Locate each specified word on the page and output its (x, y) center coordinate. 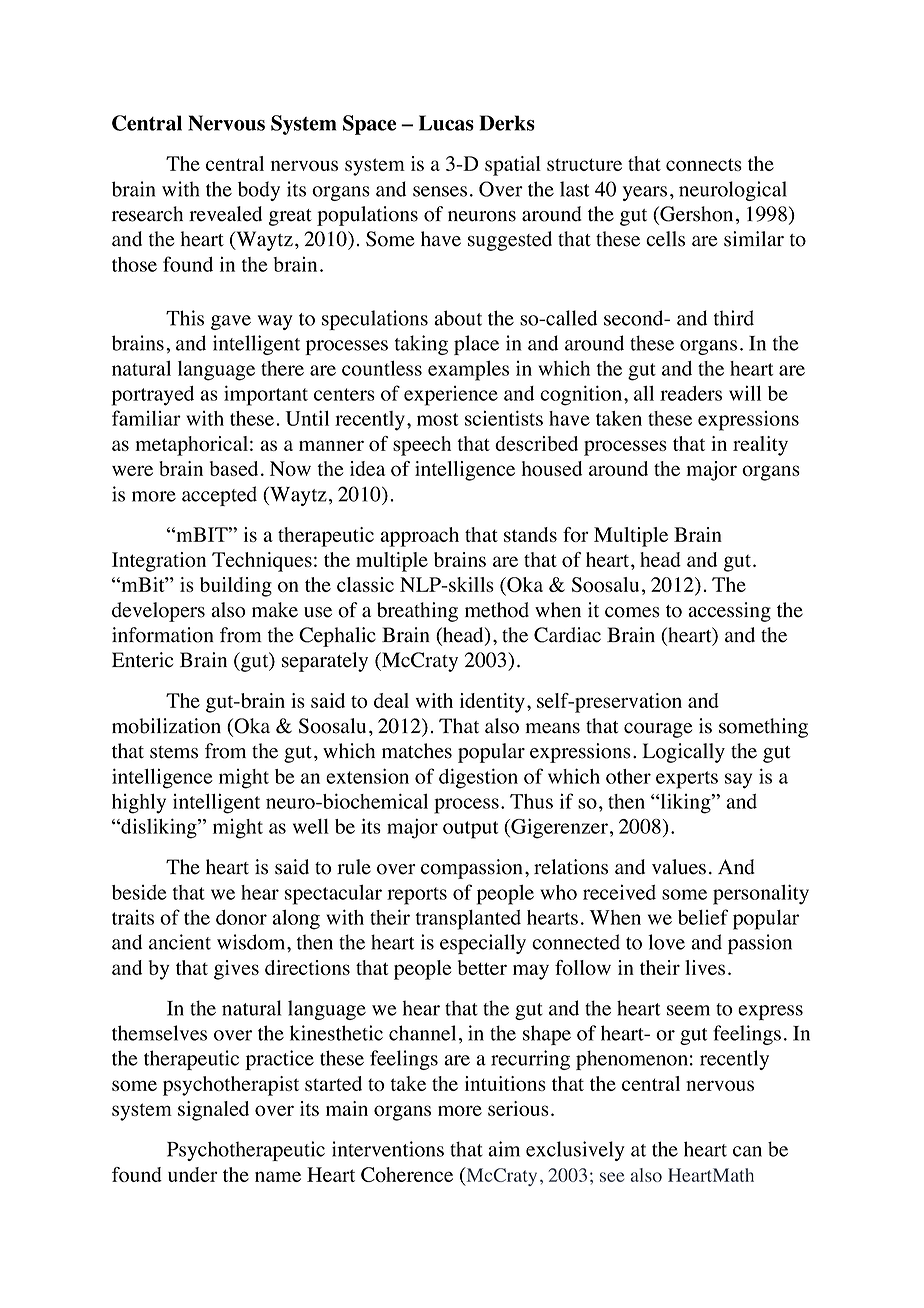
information (163, 635)
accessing (729, 612)
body (259, 191)
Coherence (407, 1174)
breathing (417, 612)
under (193, 1174)
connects (704, 164)
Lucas (446, 123)
